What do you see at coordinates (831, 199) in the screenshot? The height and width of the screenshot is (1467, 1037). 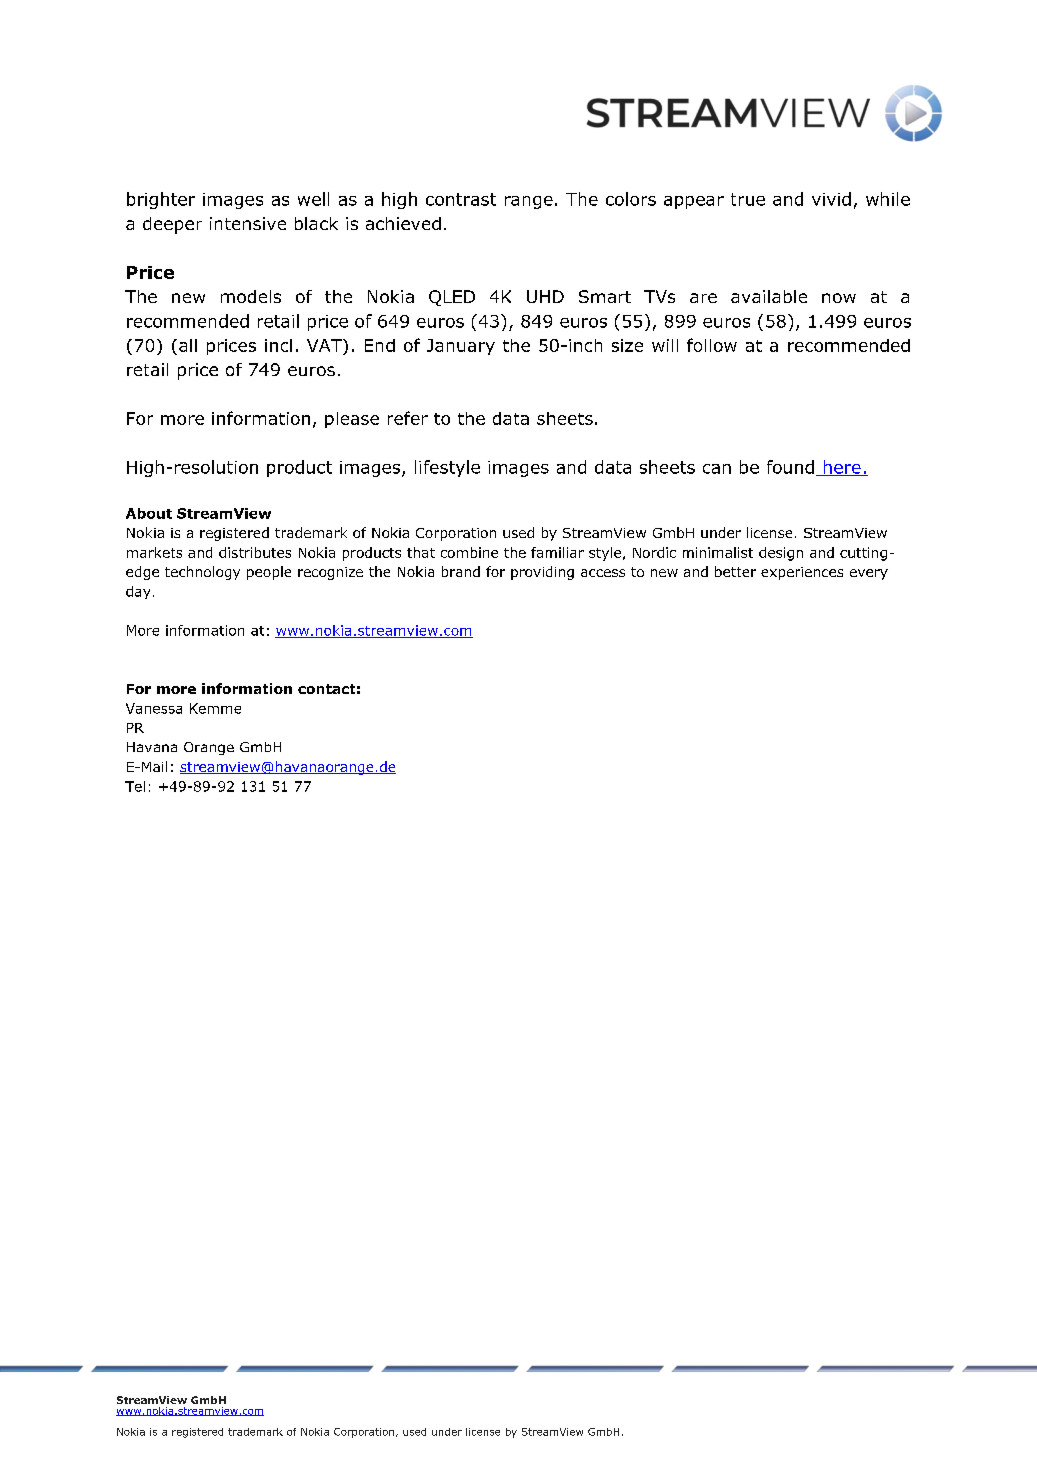 I see `vivid` at bounding box center [831, 199].
